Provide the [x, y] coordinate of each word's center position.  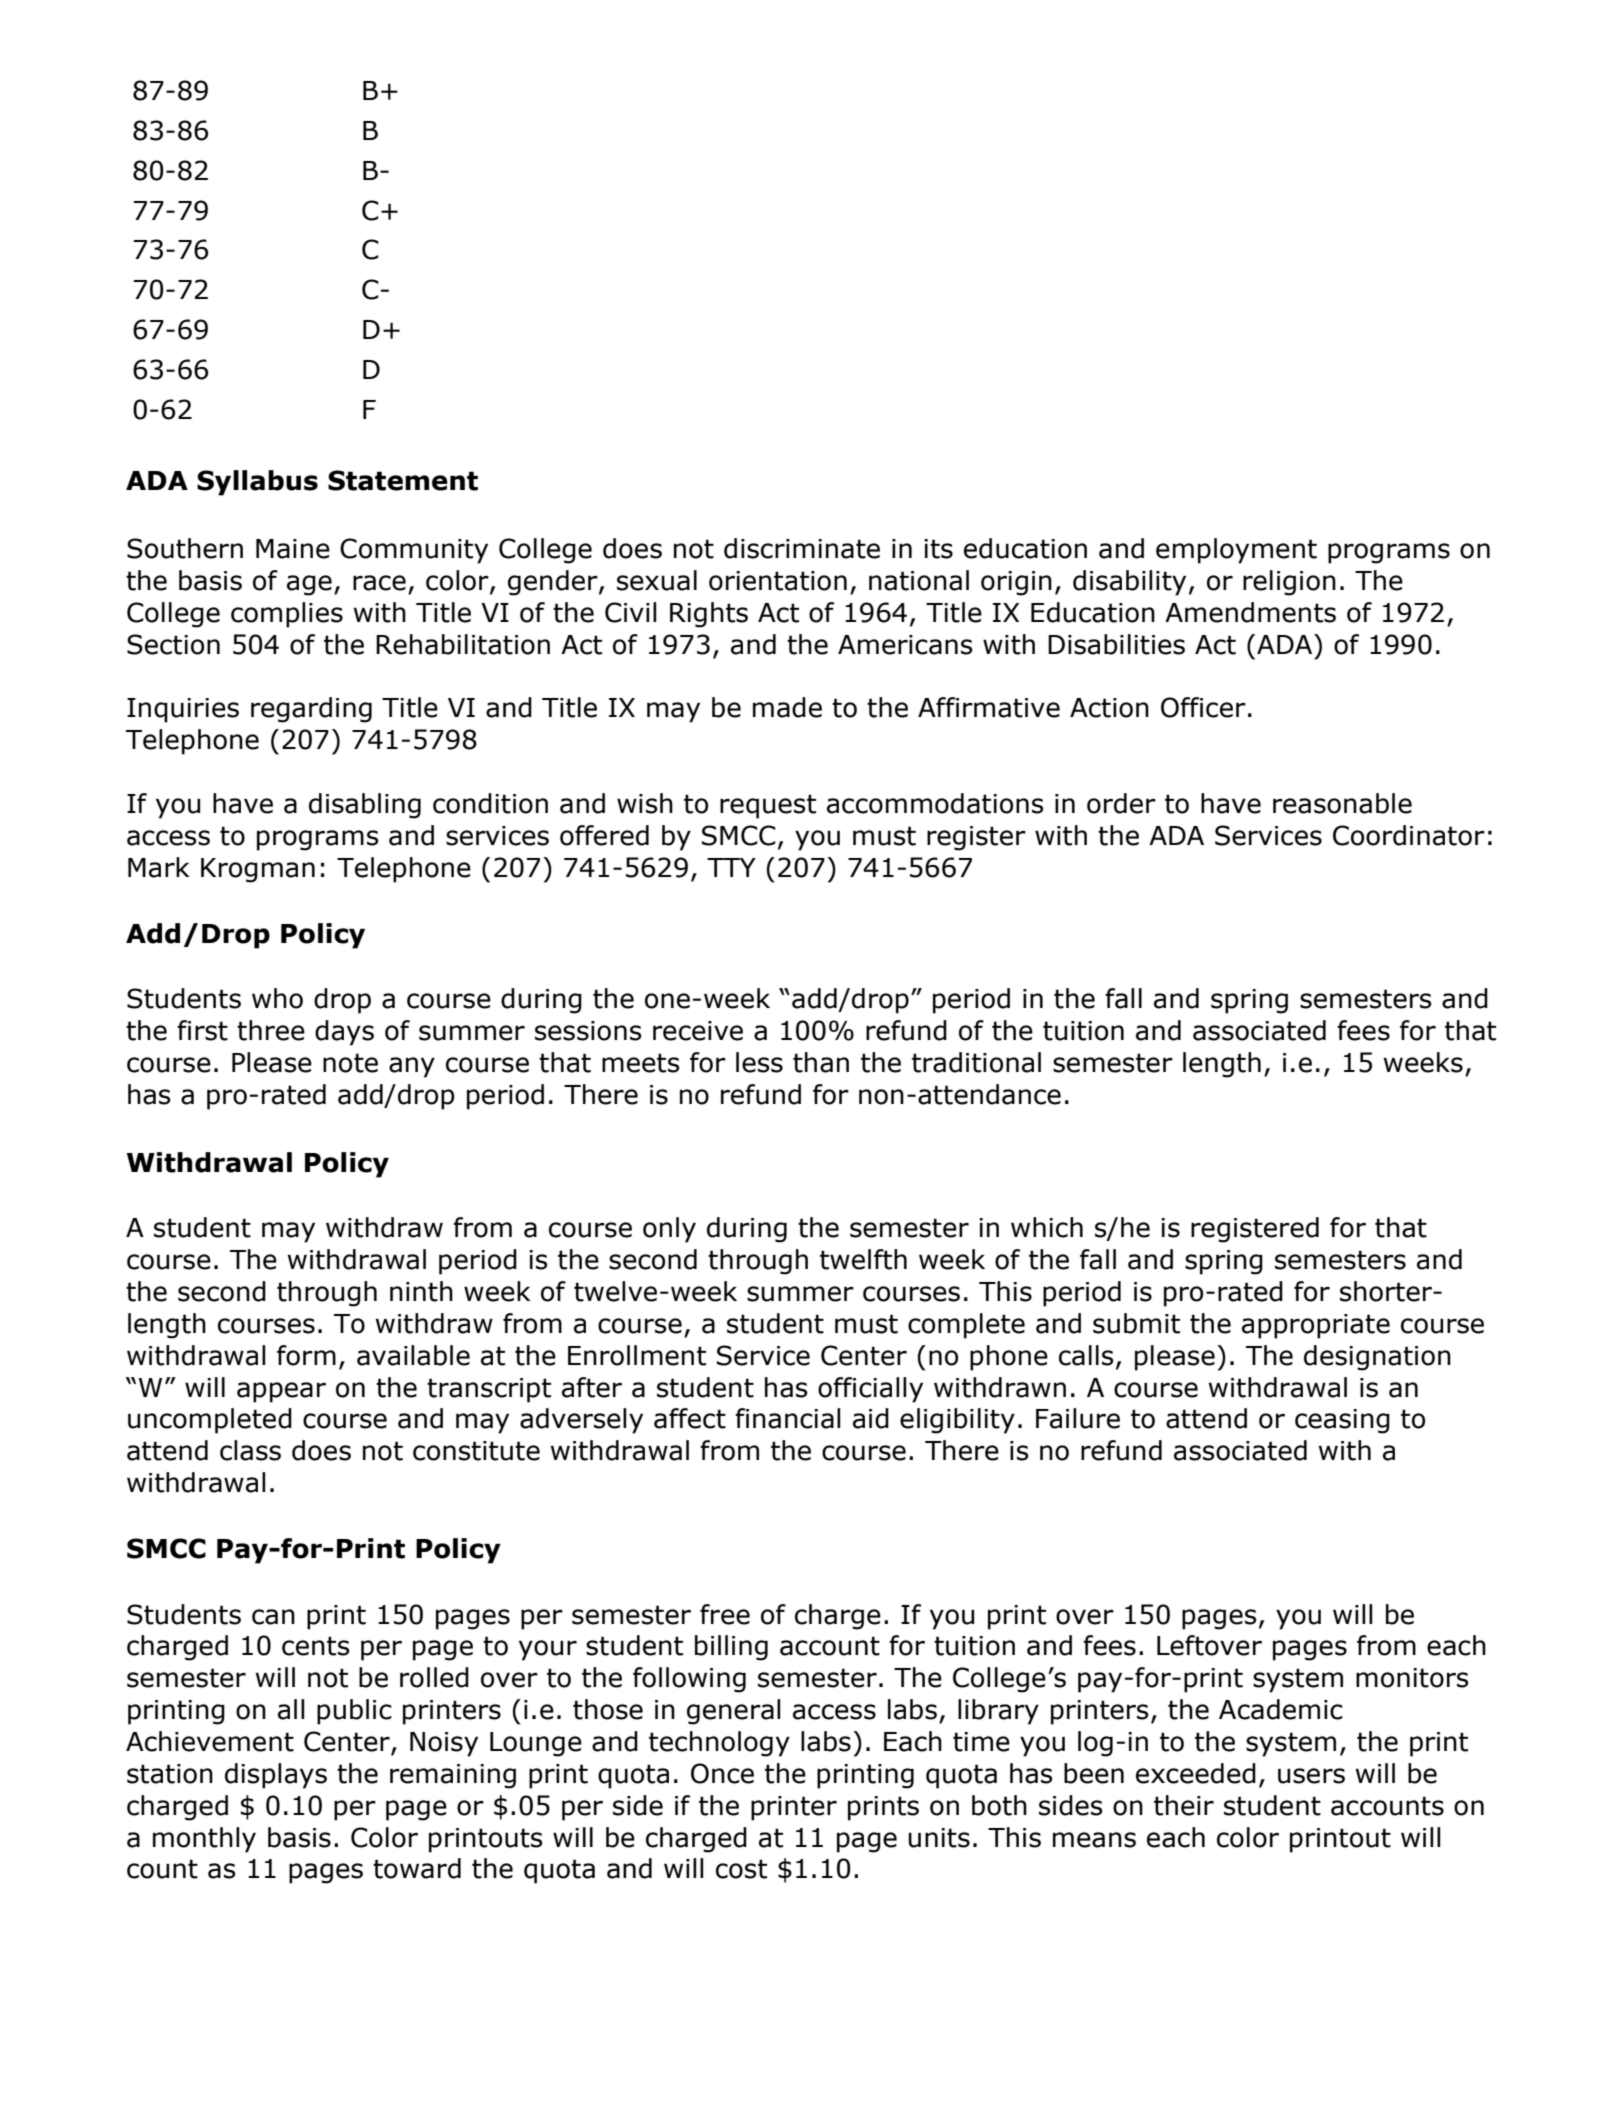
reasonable [1342, 803]
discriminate [802, 548]
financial [788, 1418]
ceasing [1342, 1421]
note [350, 1063]
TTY [731, 867]
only [669, 1230]
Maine [293, 549]
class [250, 1450]
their [1184, 1805]
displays [276, 1776]
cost [741, 1869]
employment [1236, 551]
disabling [365, 806]
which [1047, 1227]
